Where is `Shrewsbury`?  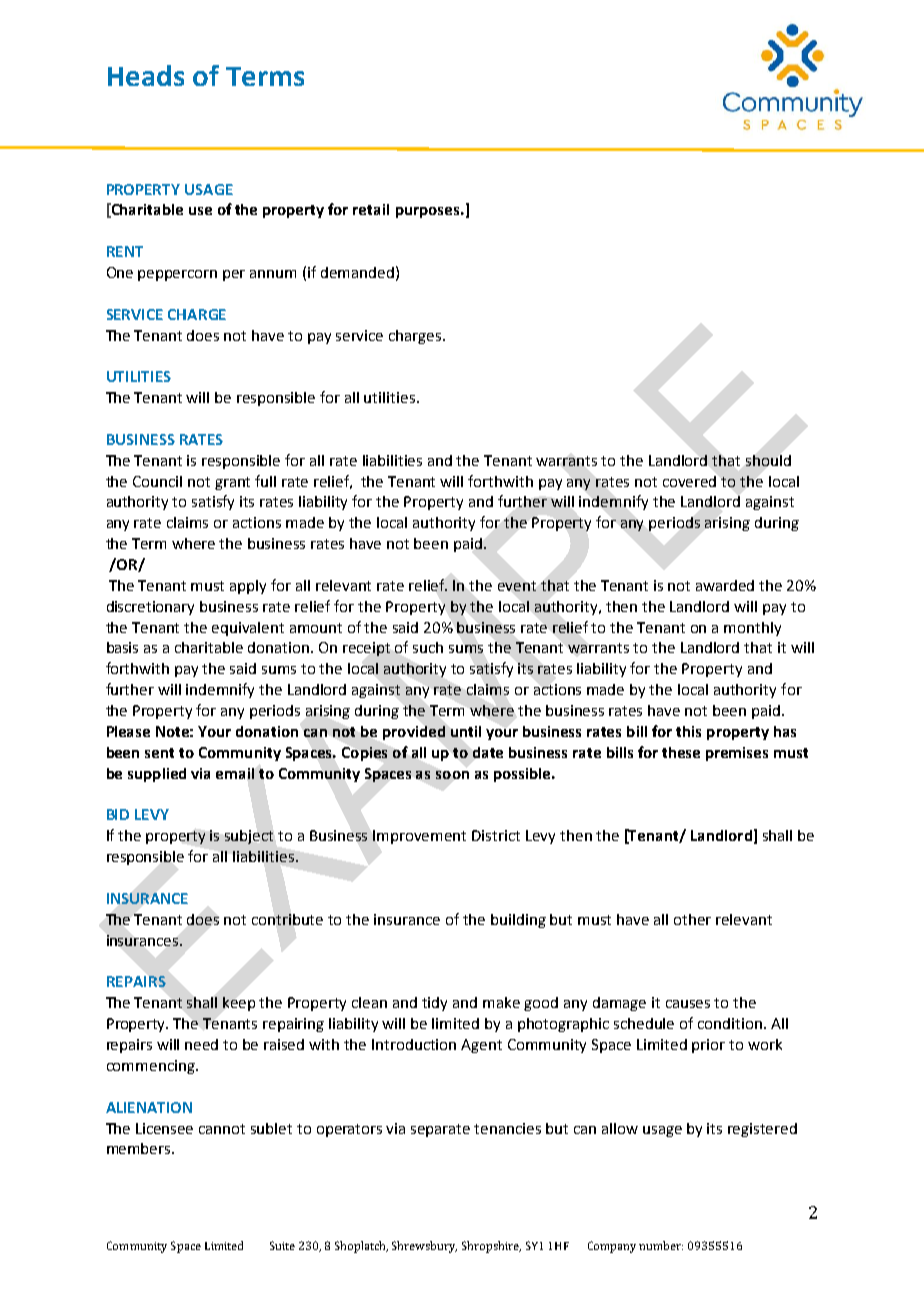
Shrewsbury is located at coordinates (424, 1247).
